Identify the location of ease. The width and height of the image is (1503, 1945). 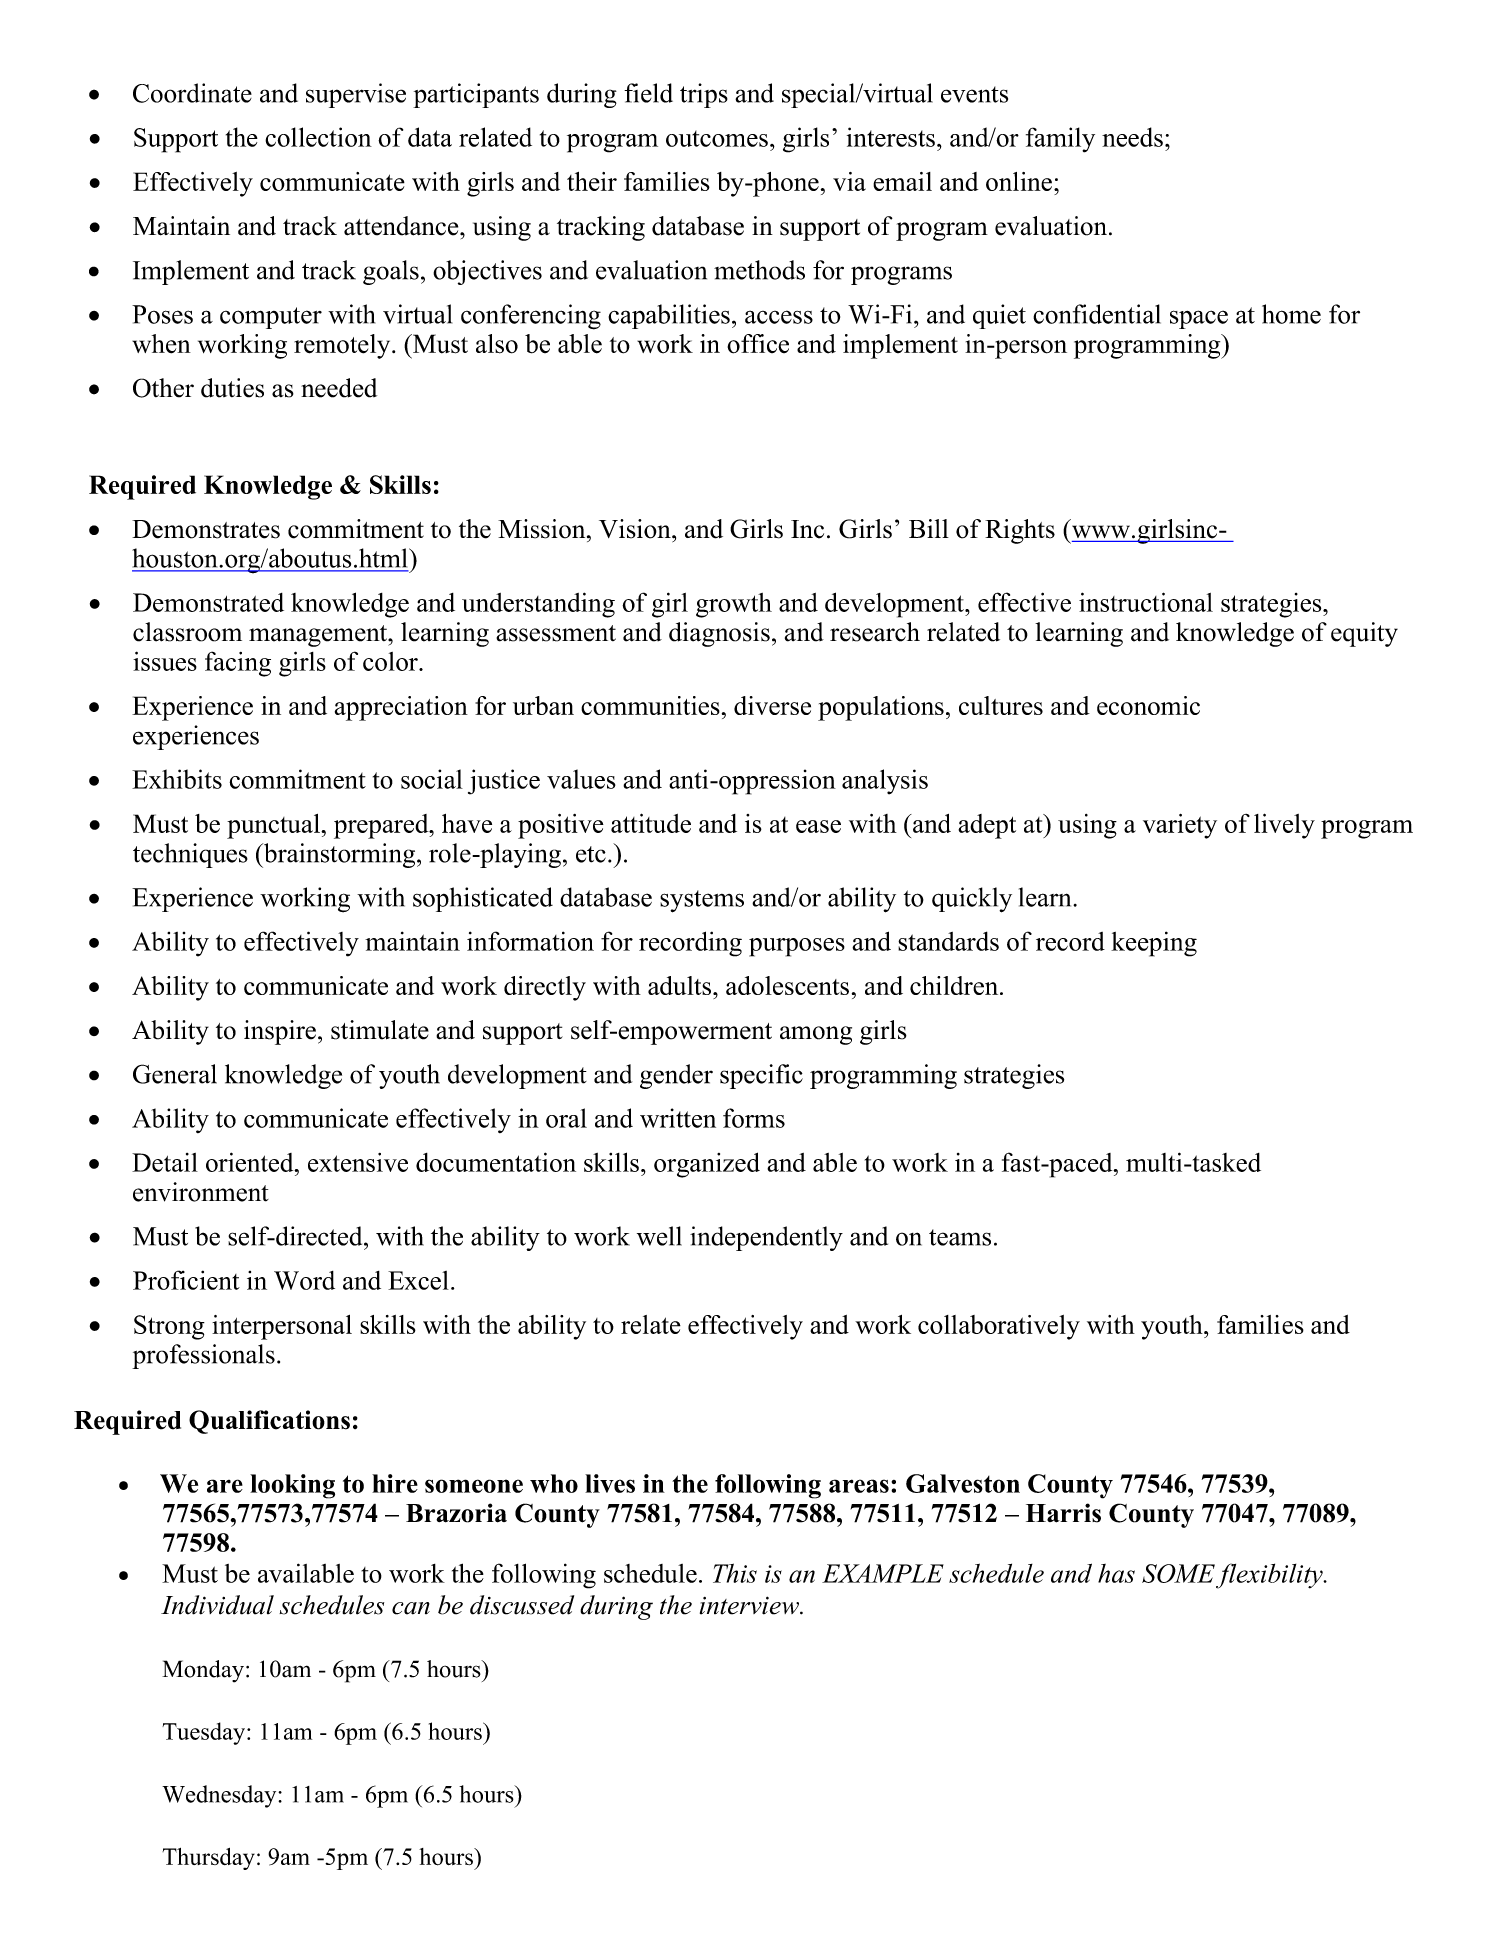
(818, 826).
